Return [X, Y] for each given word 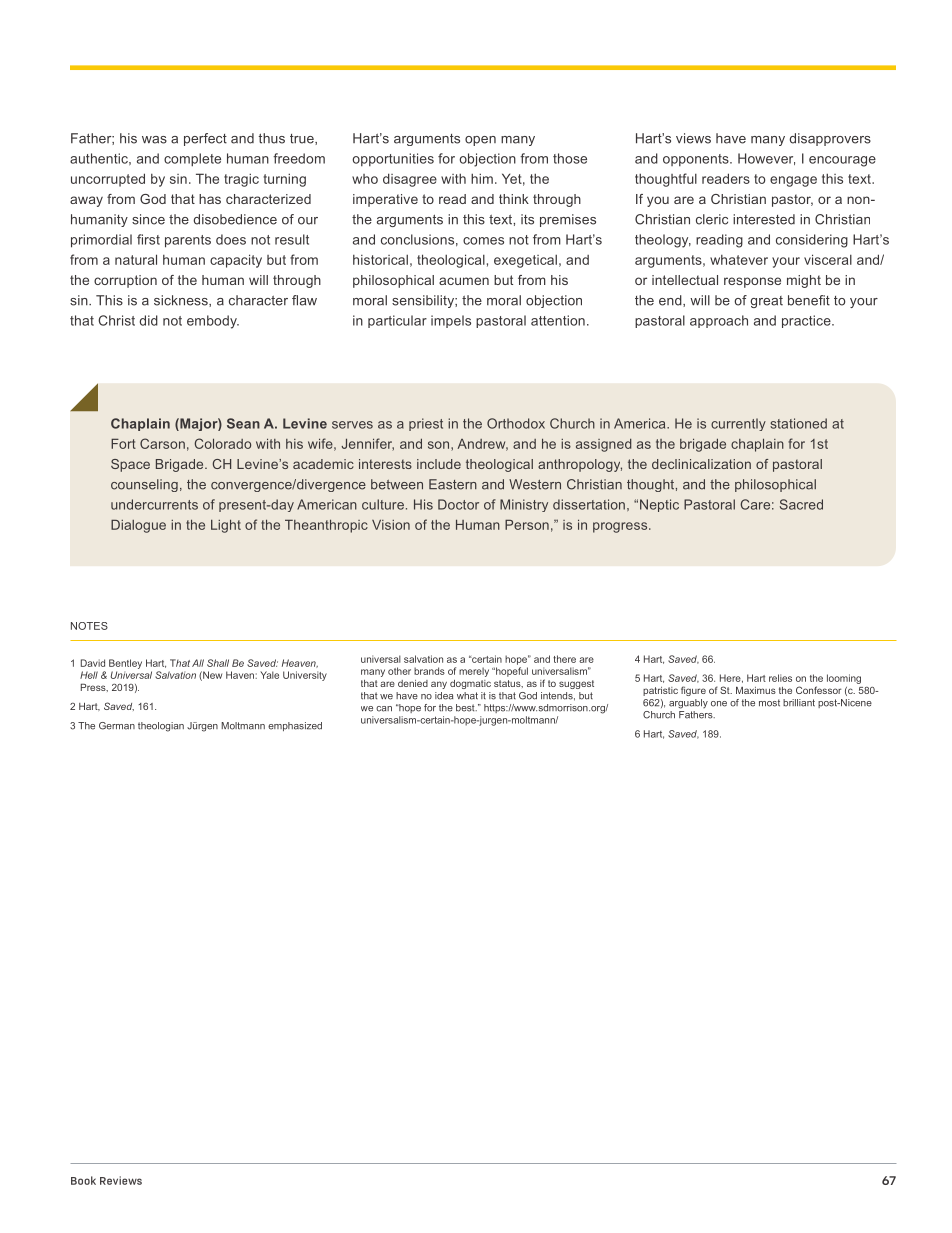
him [482, 178]
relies [780, 678]
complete [192, 160]
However [766, 159]
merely [474, 672]
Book [83, 1180]
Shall [218, 663]
